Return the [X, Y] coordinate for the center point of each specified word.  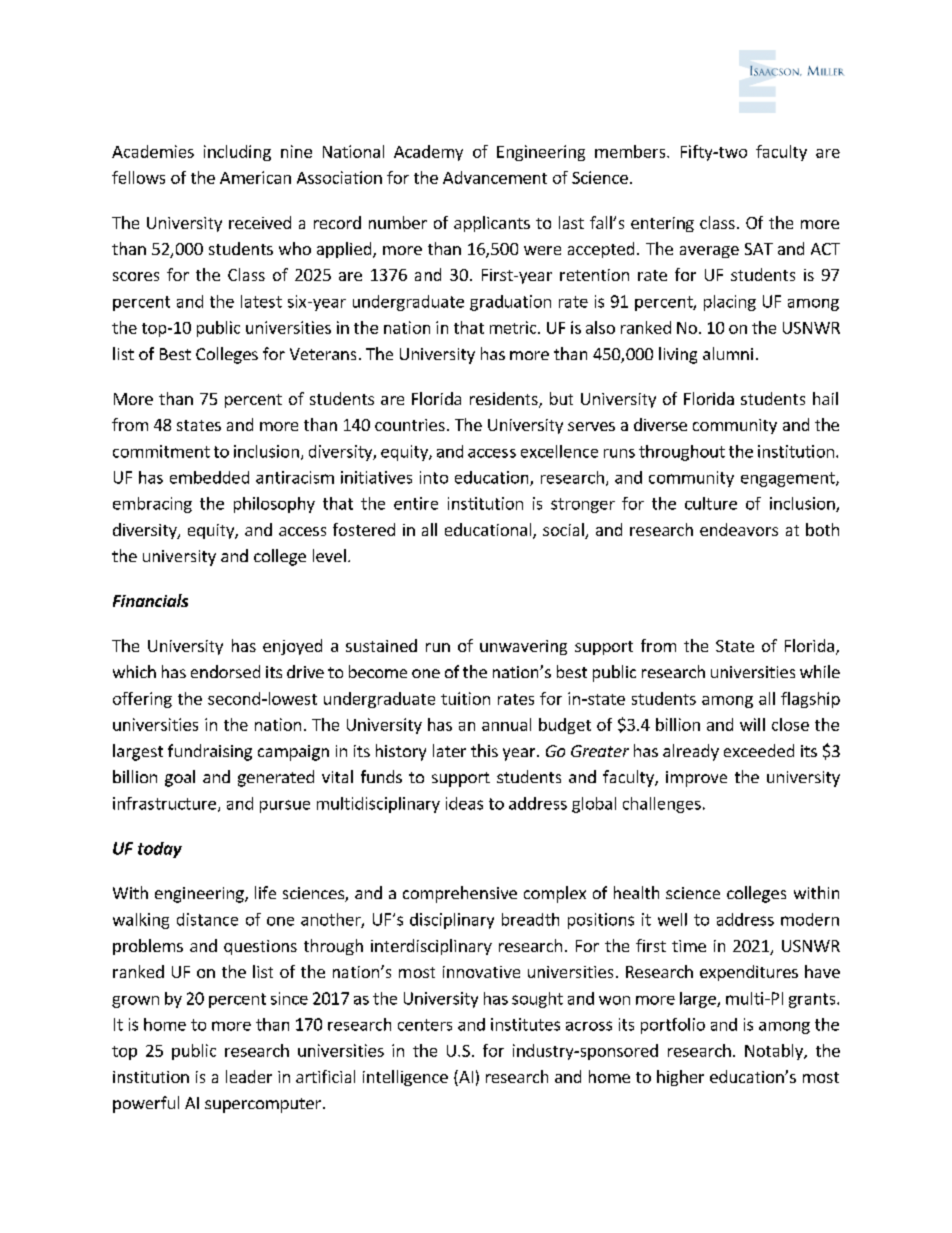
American [255, 177]
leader [249, 1076]
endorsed [225, 671]
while [820, 671]
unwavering [523, 647]
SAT [759, 249]
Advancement [495, 177]
